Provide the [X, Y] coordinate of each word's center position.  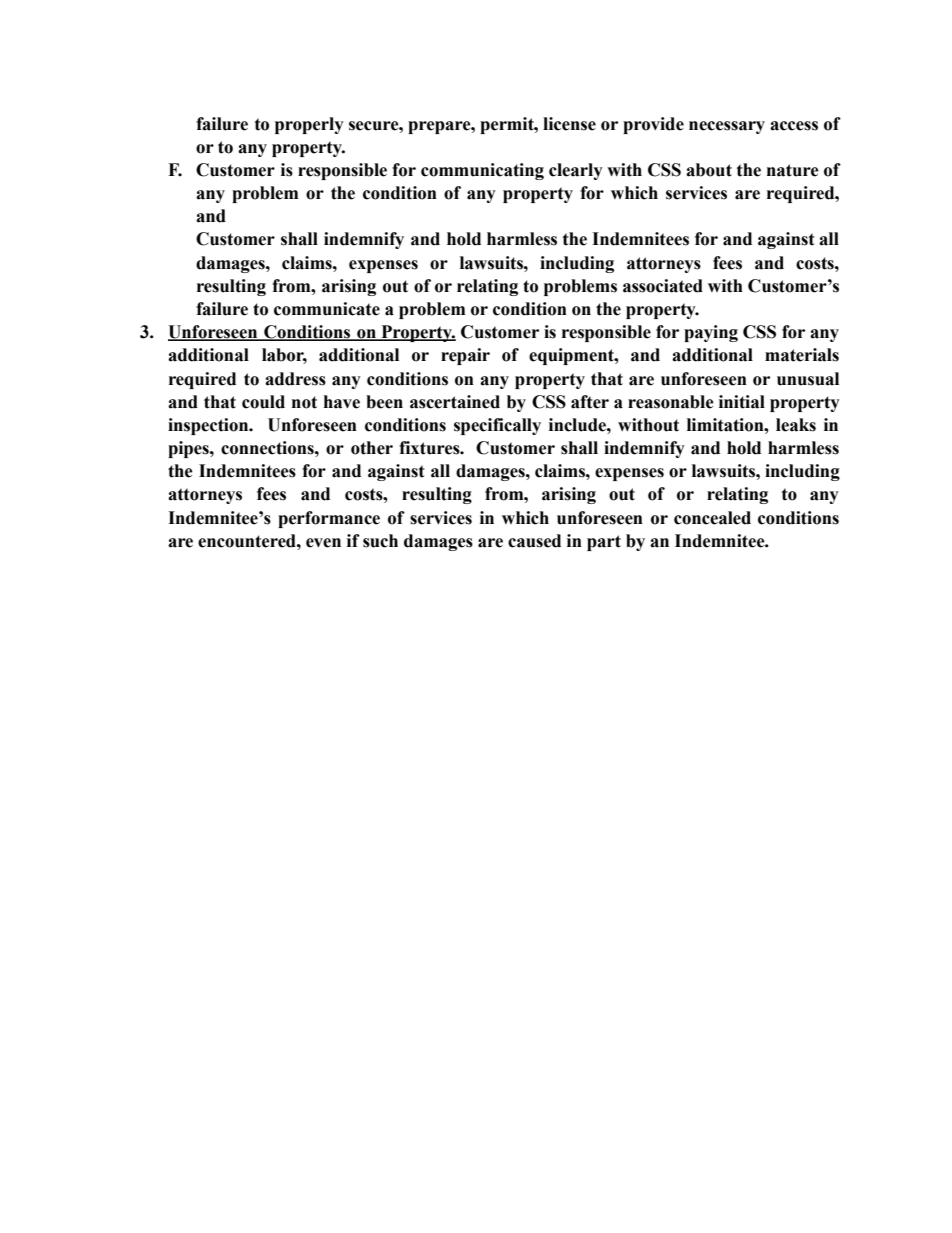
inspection [209, 426]
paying [711, 333]
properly [309, 125]
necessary [727, 127]
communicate [327, 309]
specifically [497, 426]
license [569, 124]
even [323, 543]
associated [663, 286]
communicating [482, 171]
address [295, 379]
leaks [796, 425]
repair [465, 356]
